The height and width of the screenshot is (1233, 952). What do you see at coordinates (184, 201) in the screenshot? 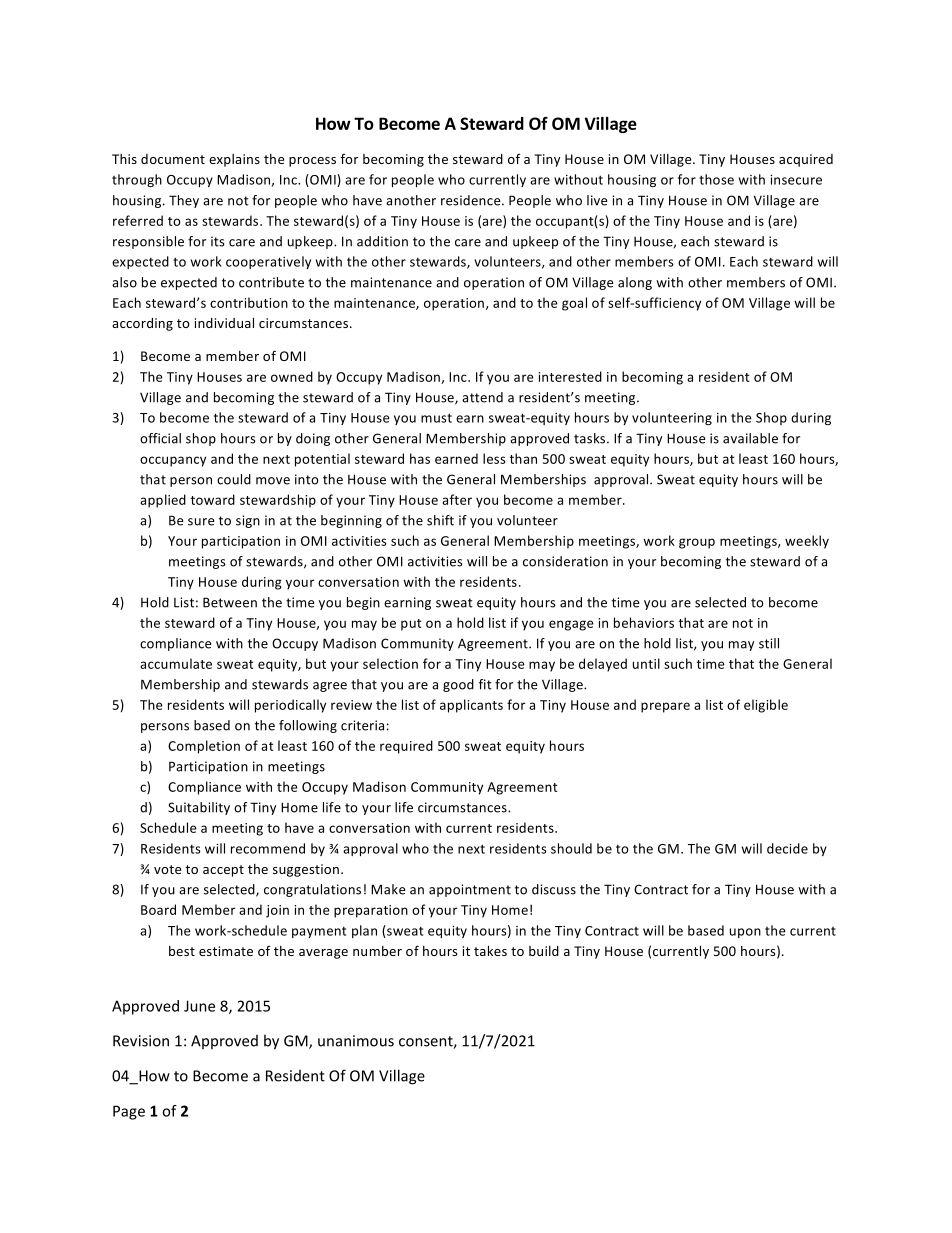
I see `They` at bounding box center [184, 201].
